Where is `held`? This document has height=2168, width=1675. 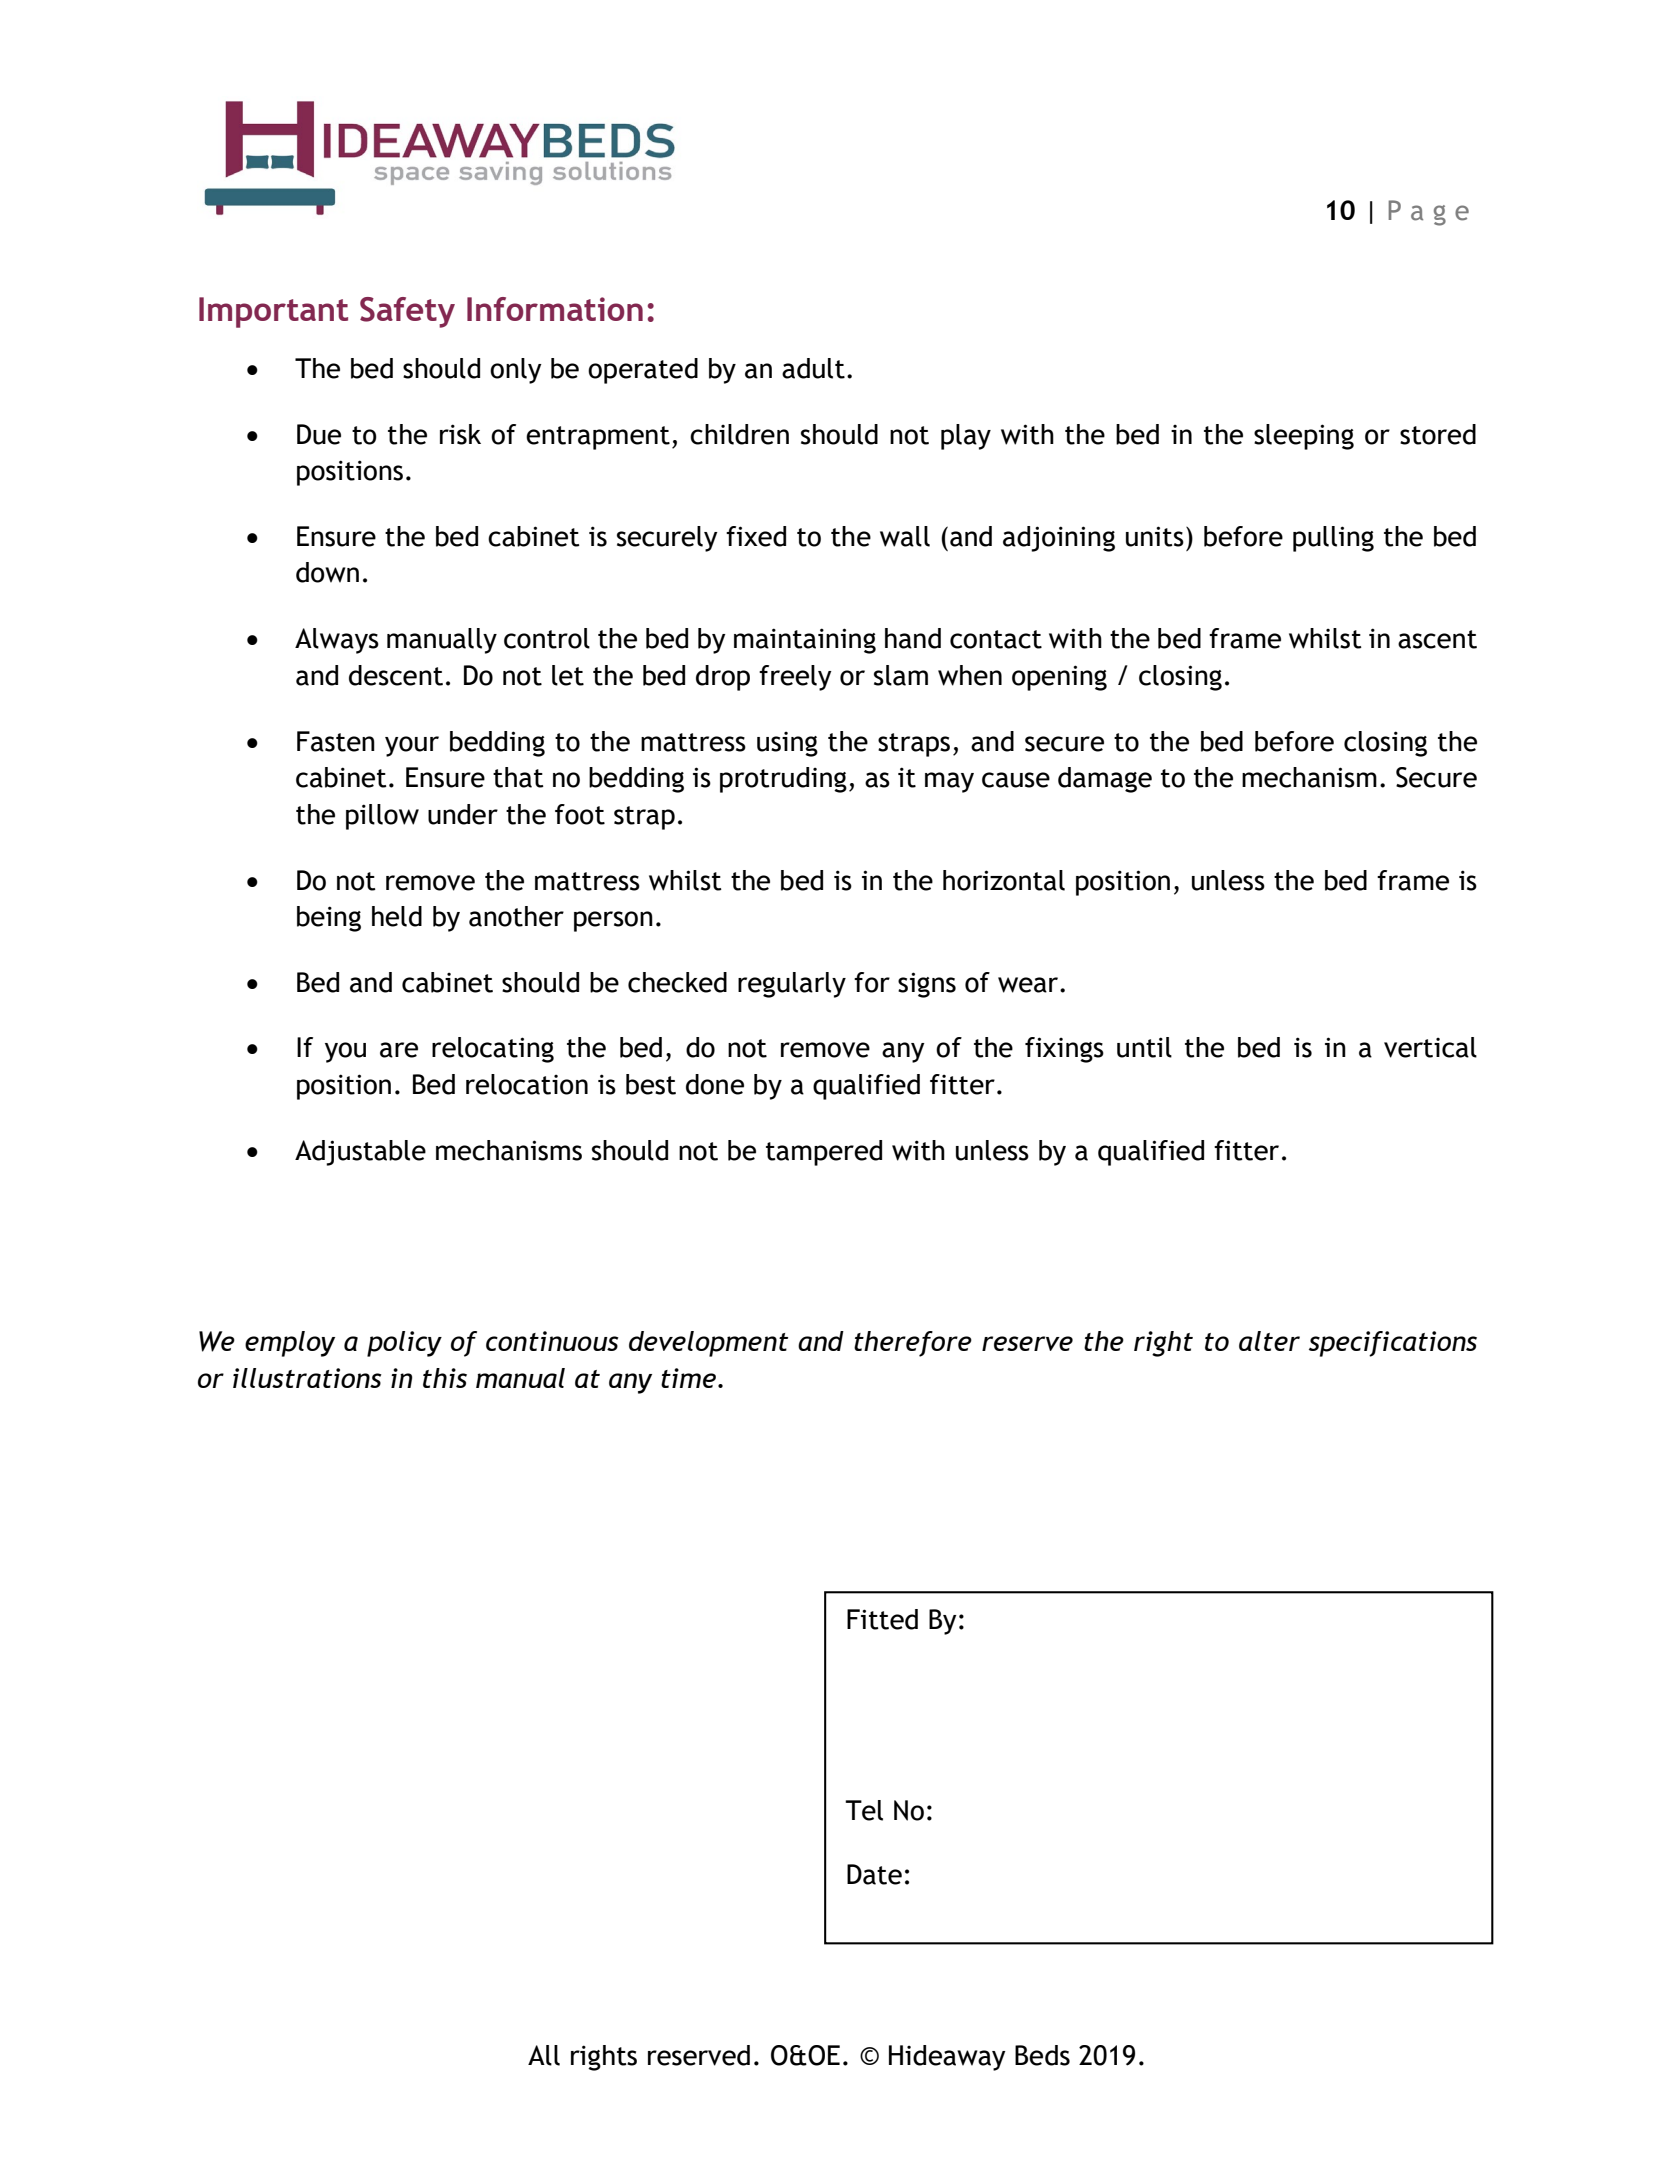 held is located at coordinates (397, 916).
